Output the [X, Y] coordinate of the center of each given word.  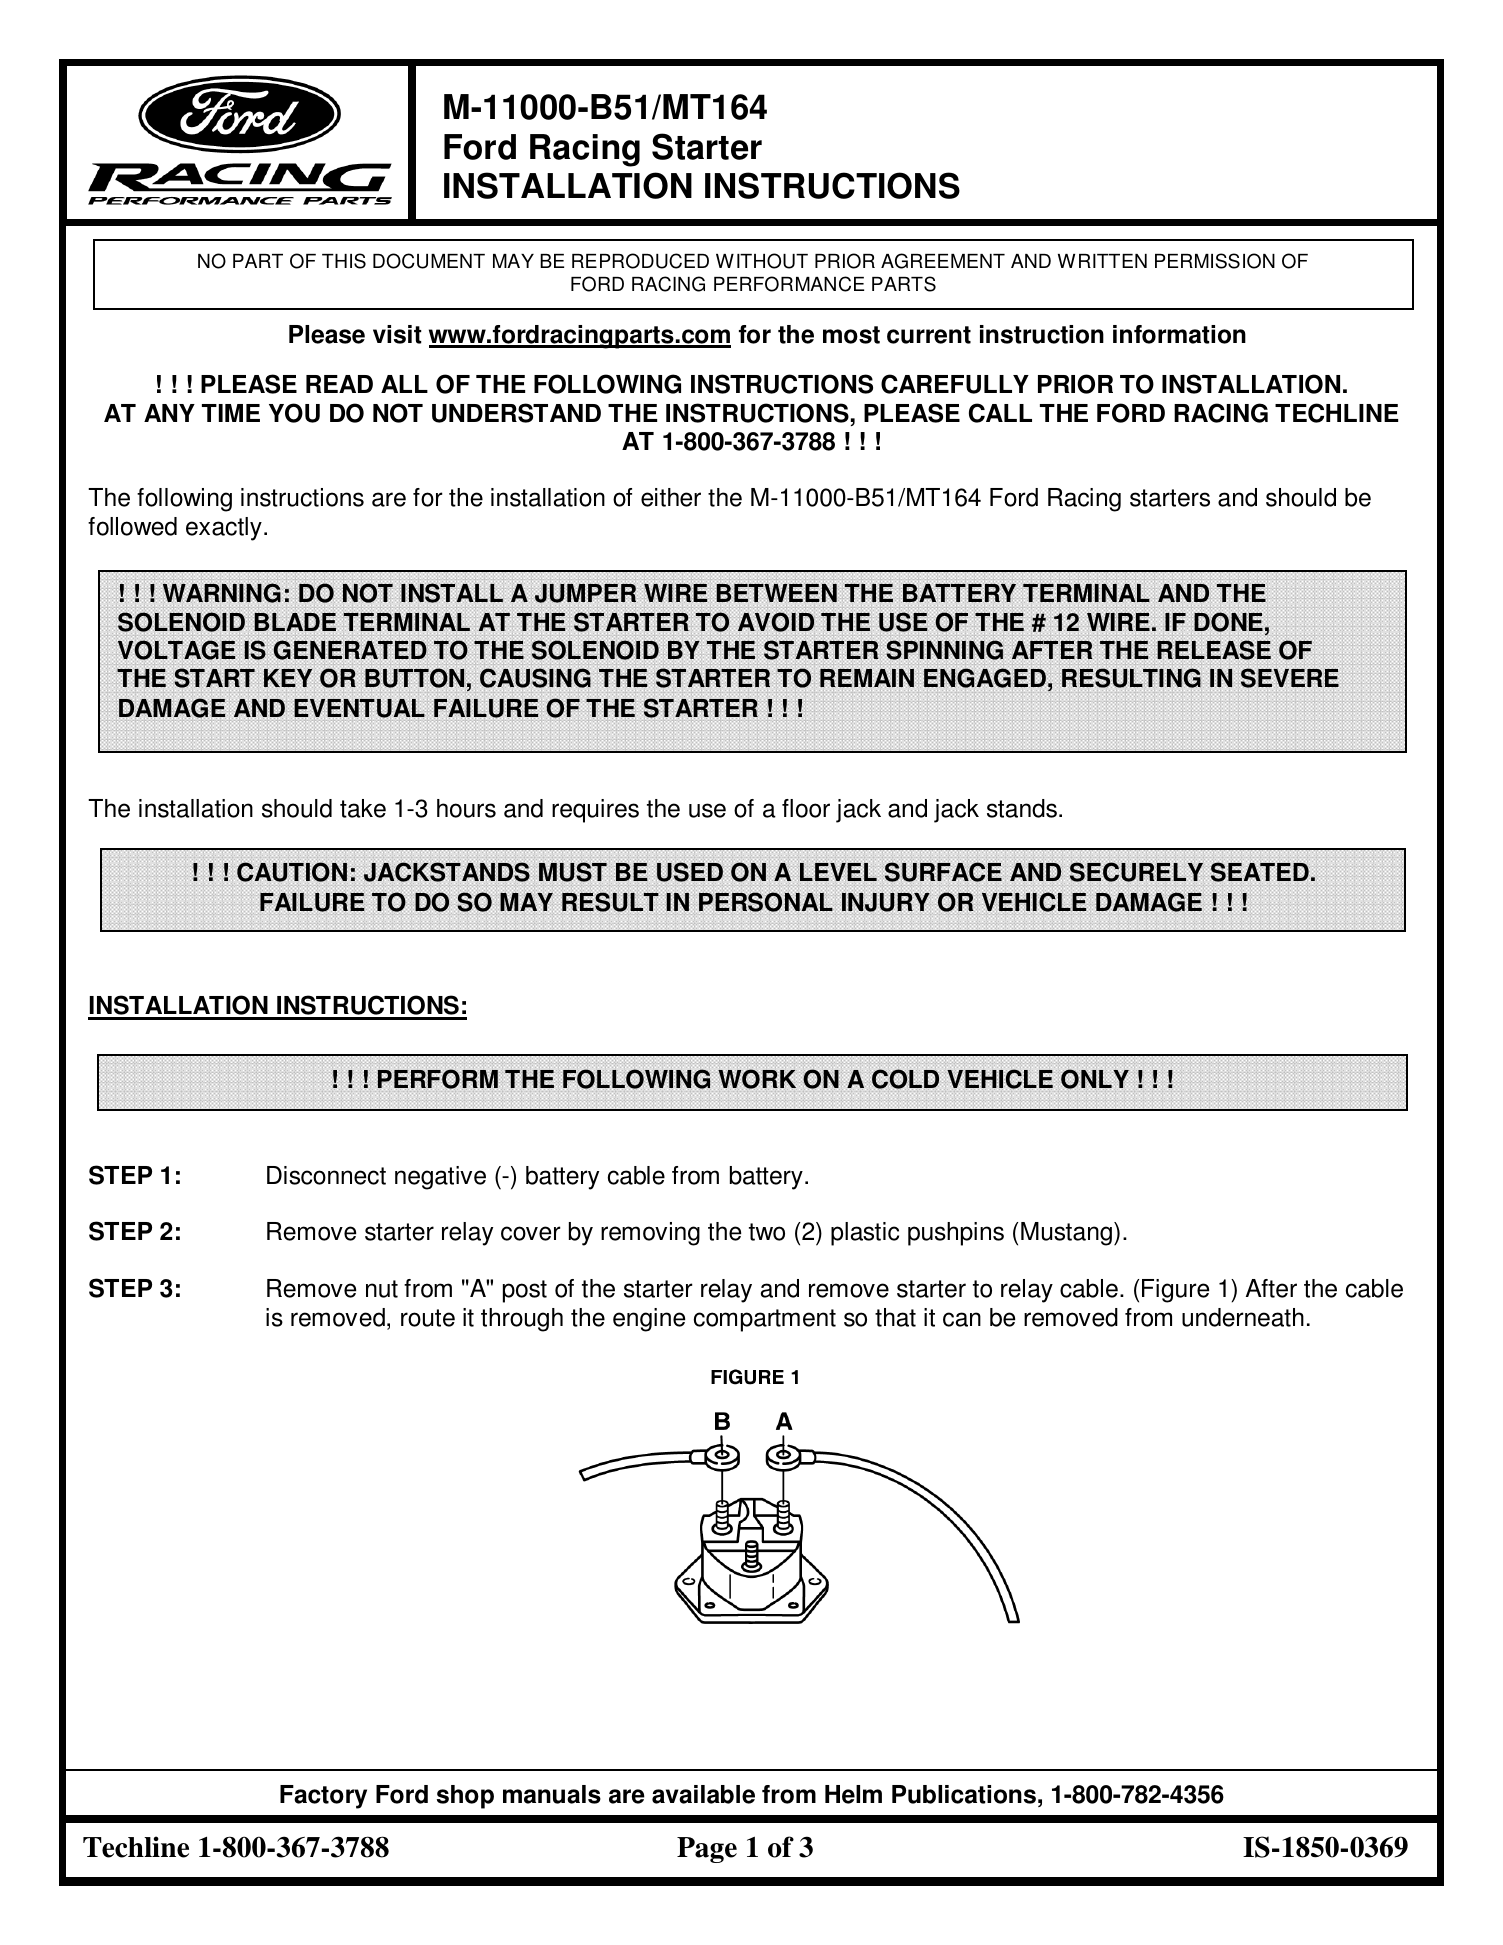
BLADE [295, 622]
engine [649, 1320]
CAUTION [292, 872]
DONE [1228, 622]
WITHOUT [762, 261]
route [428, 1318]
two [767, 1232]
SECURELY [1136, 872]
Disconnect [326, 1175]
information [1179, 334]
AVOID [776, 622]
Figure [1175, 1291]
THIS [344, 261]
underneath [1243, 1317]
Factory [323, 1797]
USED [690, 872]
